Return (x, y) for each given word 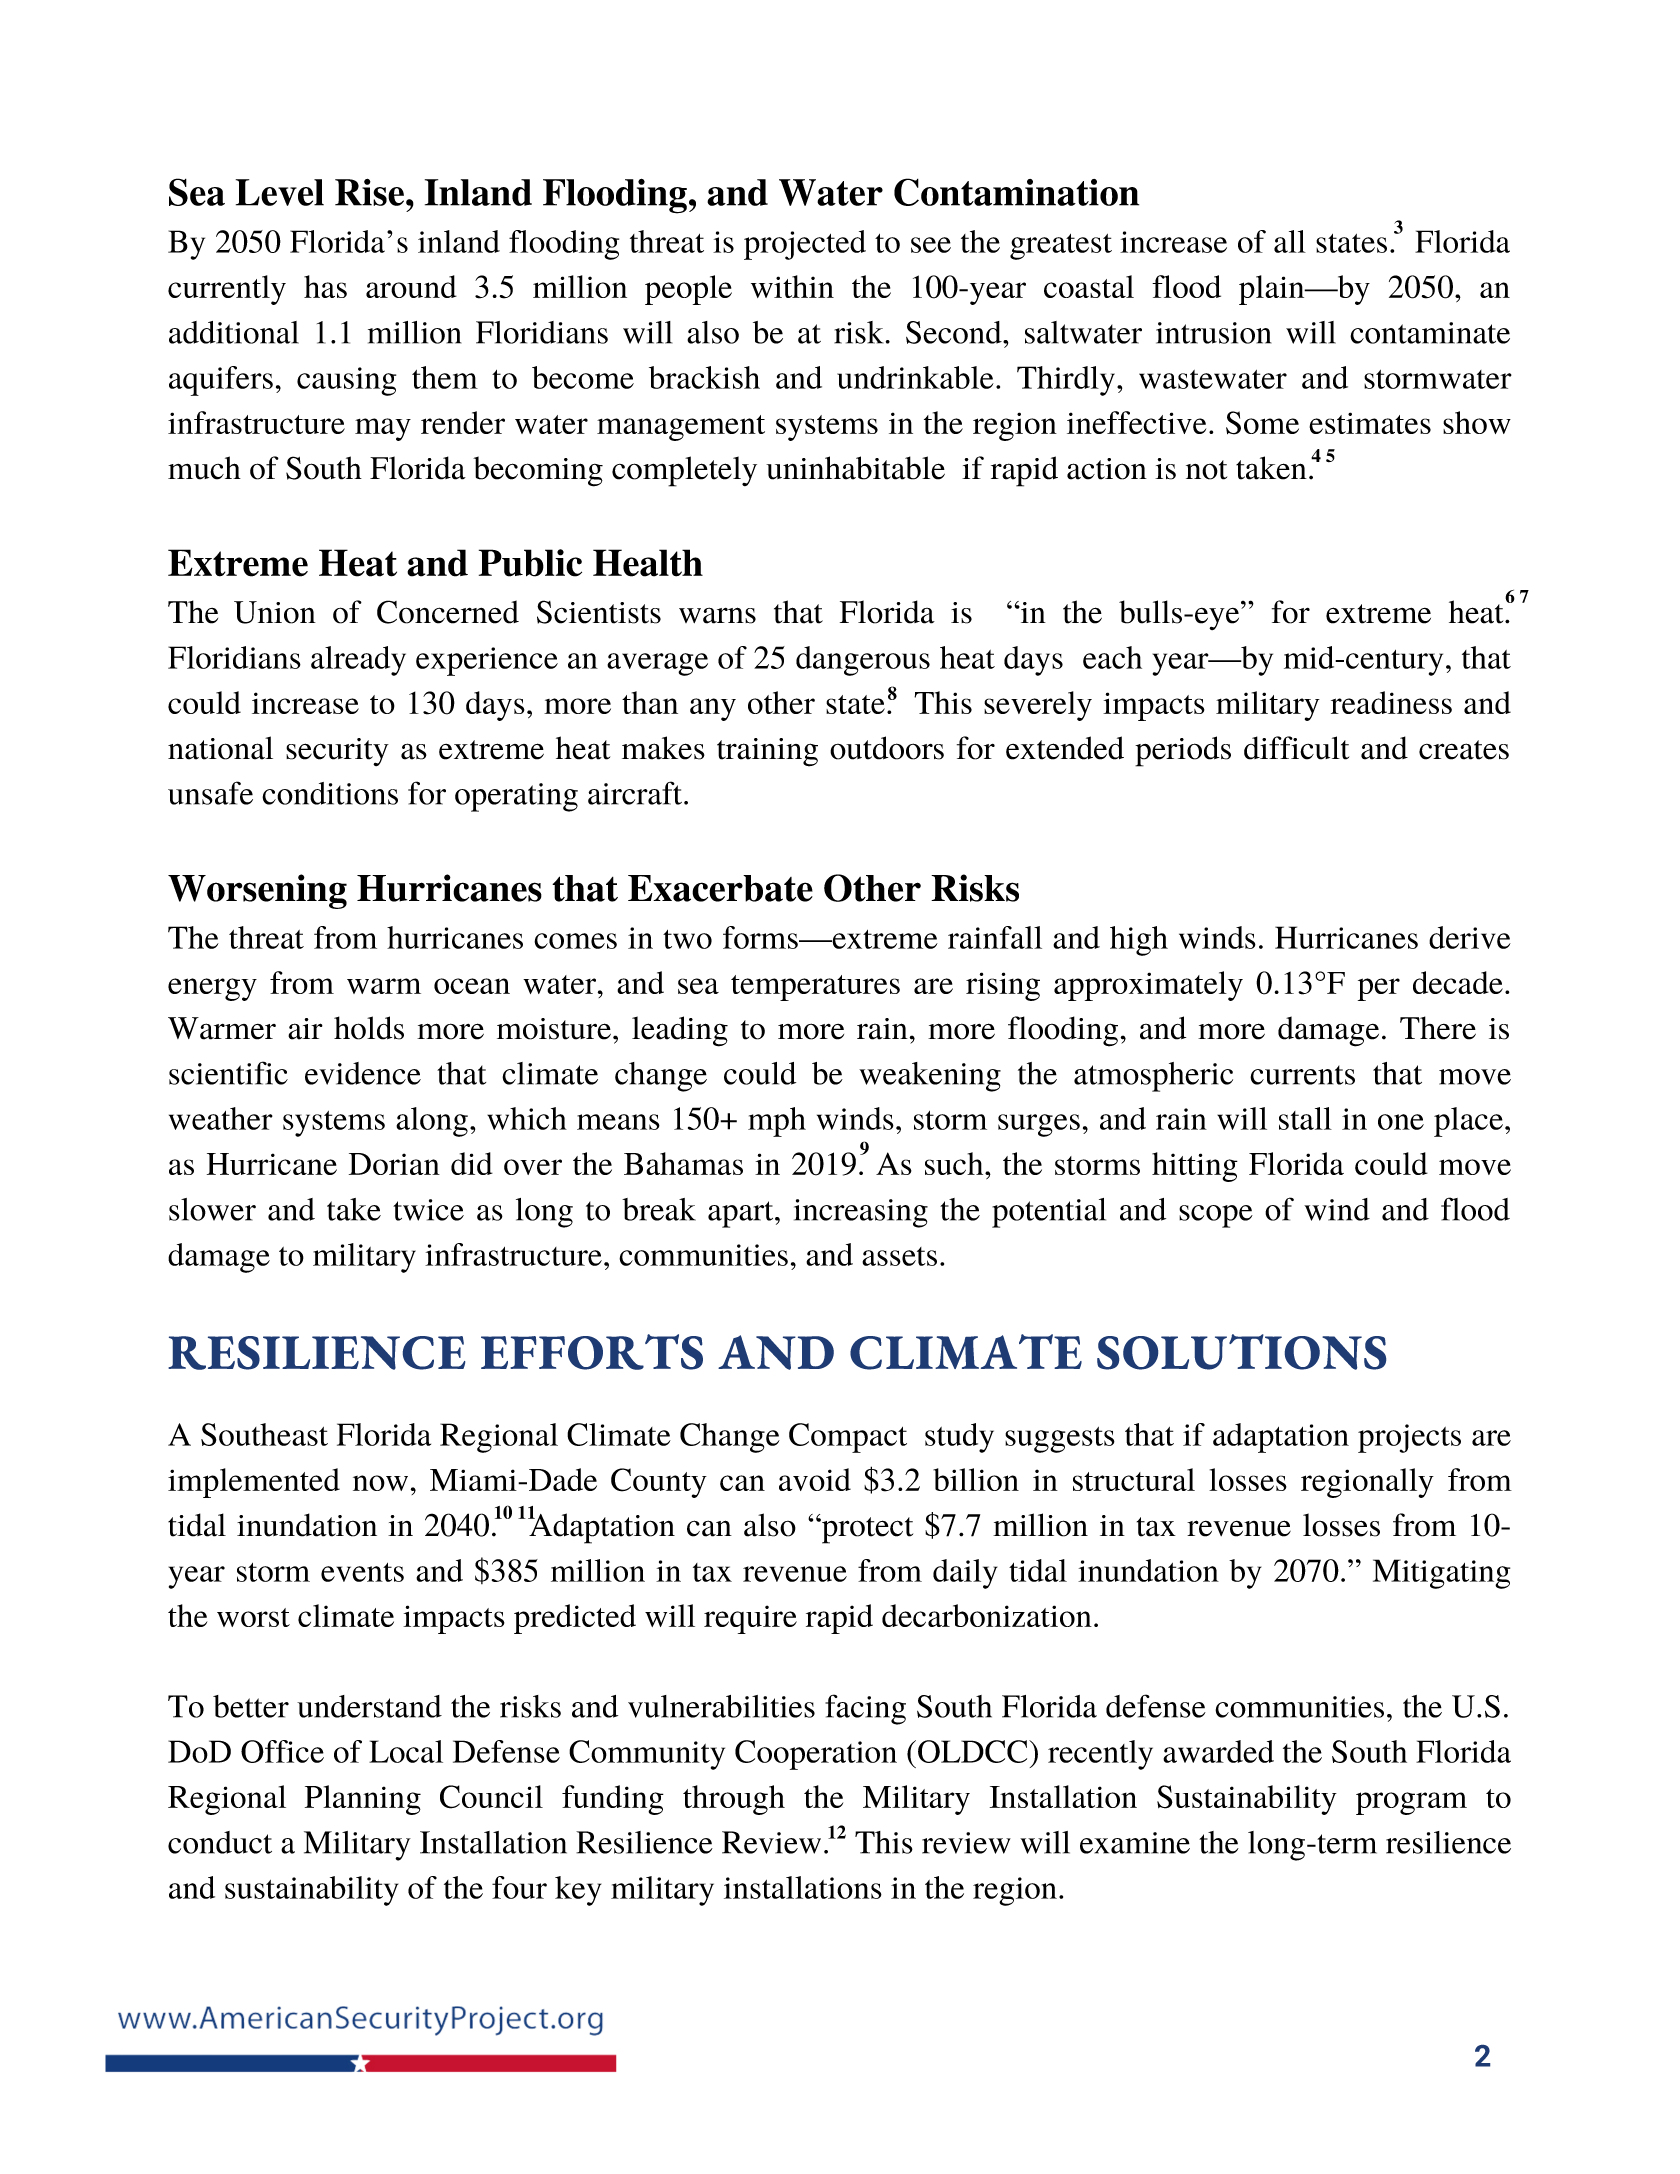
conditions (330, 793)
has (325, 286)
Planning (363, 1800)
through (734, 1800)
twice (428, 1210)
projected (805, 245)
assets (899, 1256)
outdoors (887, 748)
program (1411, 1803)
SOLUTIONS (1241, 1352)
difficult (1296, 748)
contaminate (1430, 333)
